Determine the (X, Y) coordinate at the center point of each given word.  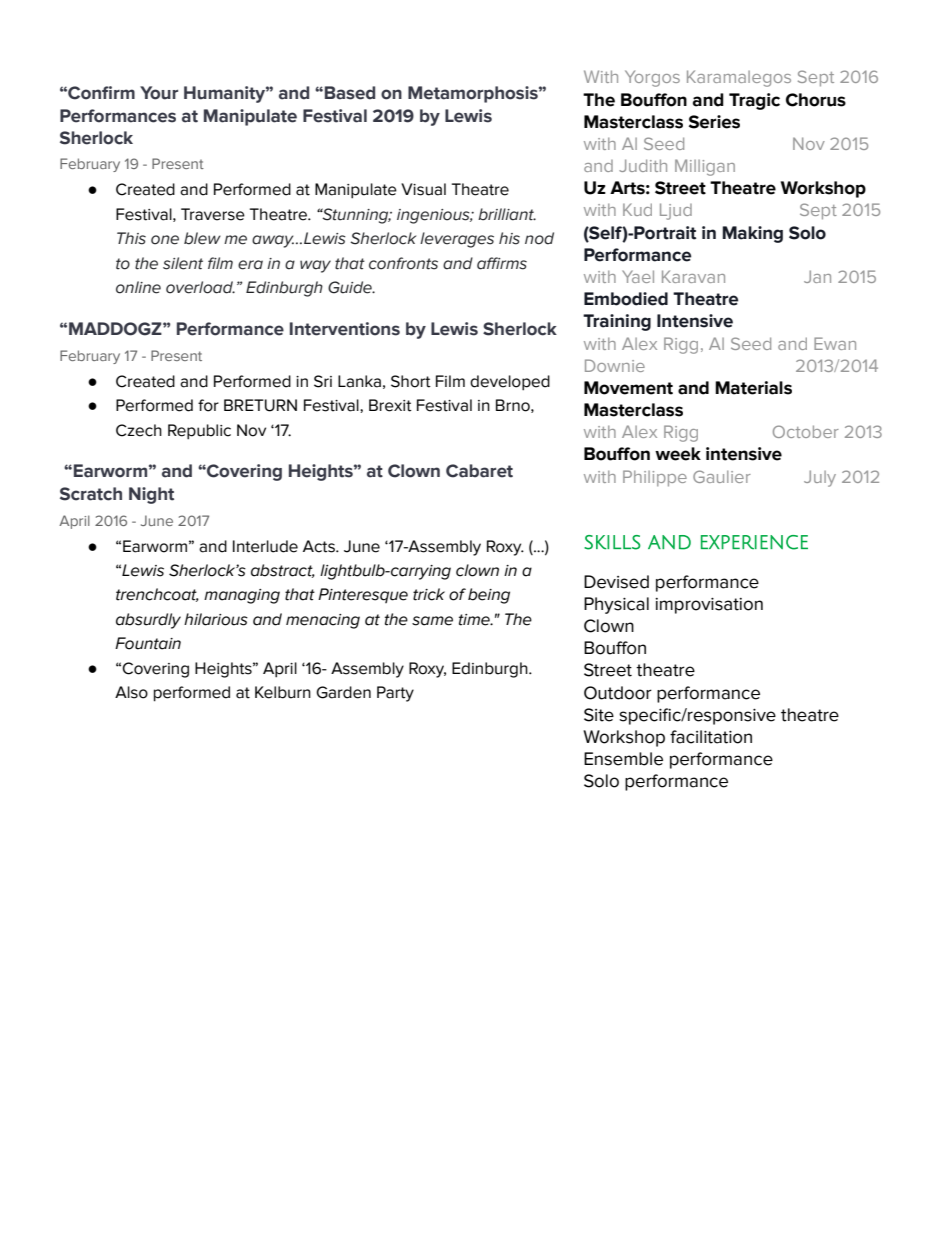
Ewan (835, 343)
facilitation (711, 737)
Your (159, 93)
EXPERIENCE (754, 542)
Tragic (754, 101)
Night (151, 495)
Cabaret (479, 471)
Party (395, 694)
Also (131, 692)
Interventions (345, 329)
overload (200, 287)
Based (350, 93)
